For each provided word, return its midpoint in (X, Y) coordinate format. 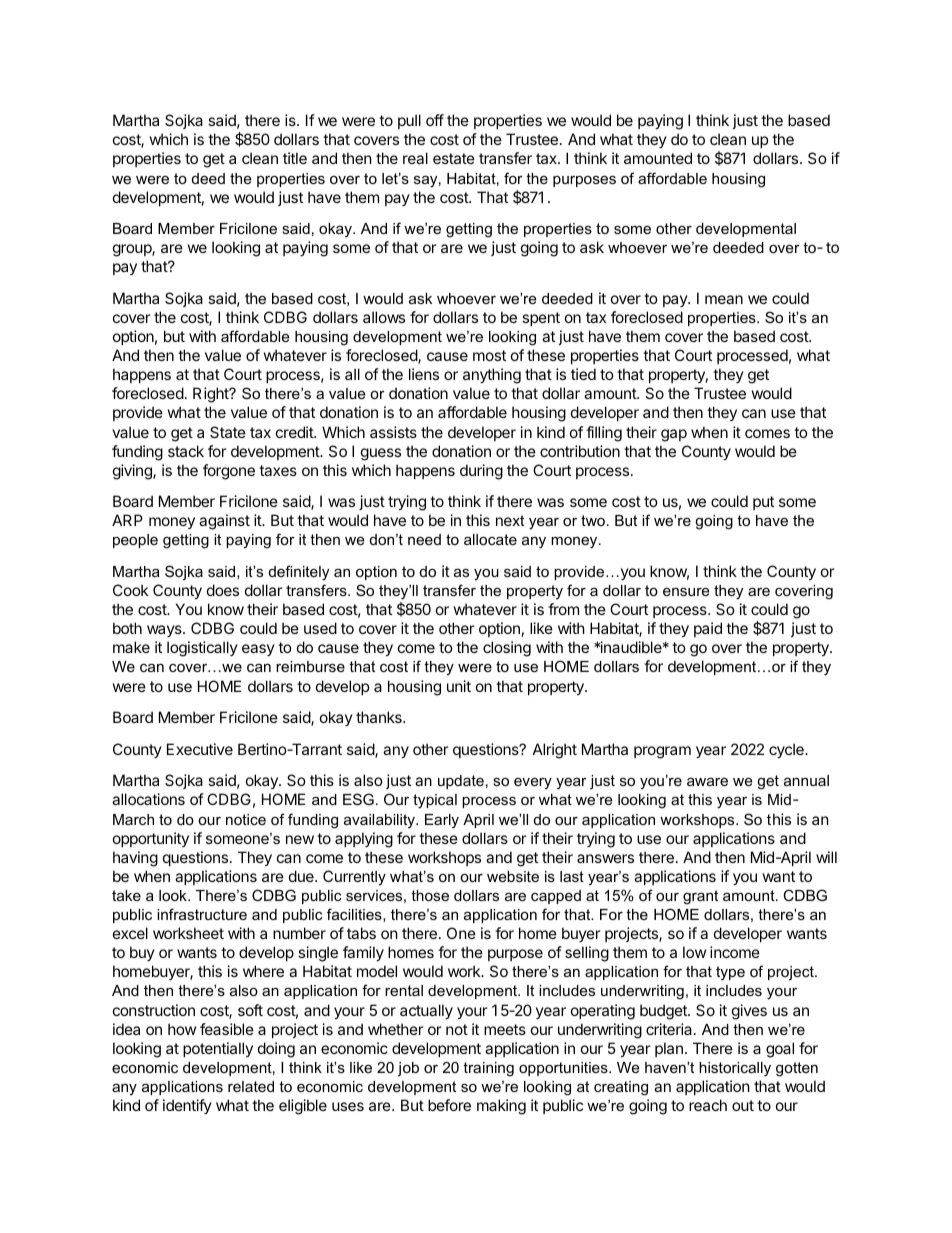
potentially (218, 1049)
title (295, 158)
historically (735, 1069)
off (435, 120)
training (488, 1069)
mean (724, 299)
